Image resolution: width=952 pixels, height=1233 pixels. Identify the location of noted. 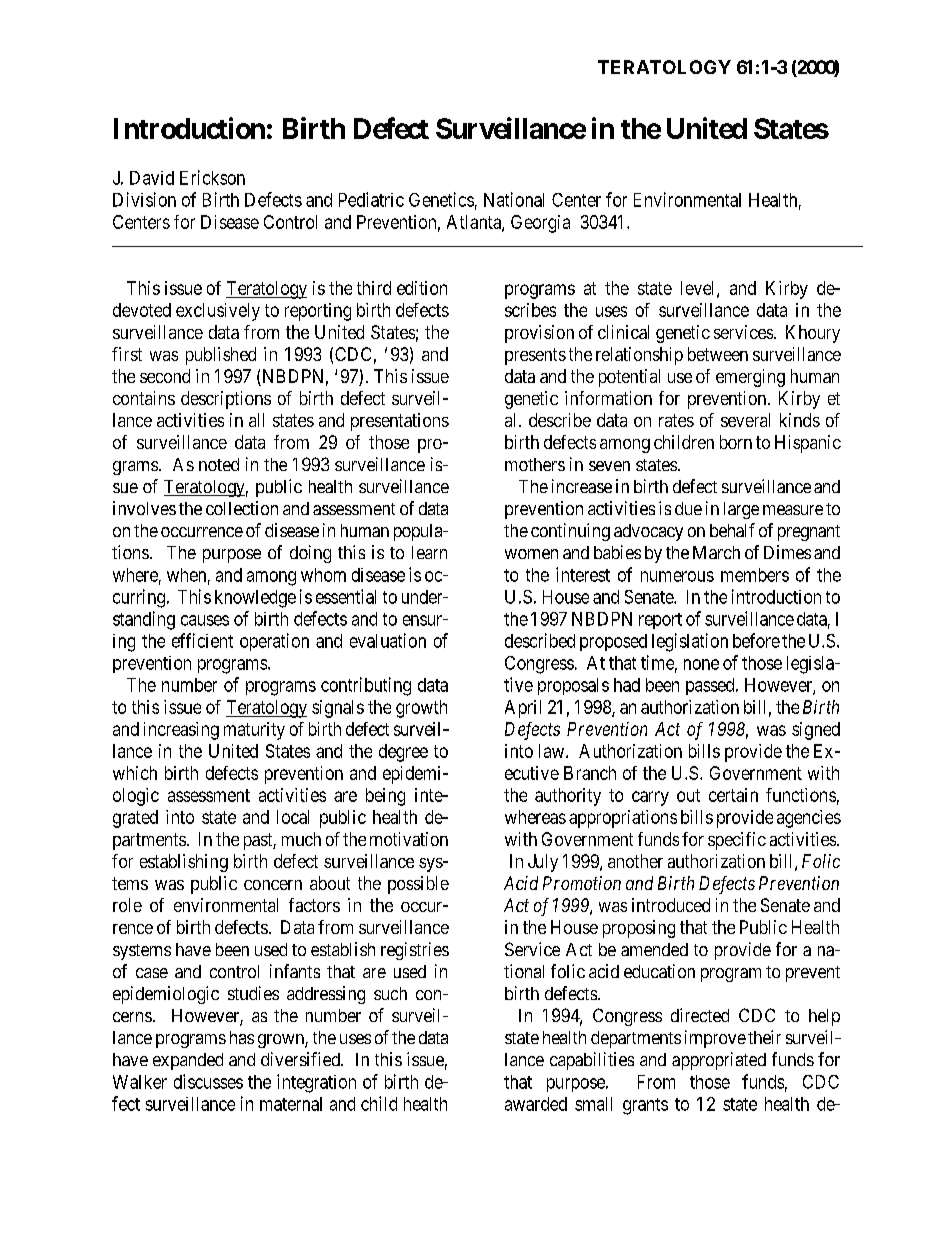
(219, 464).
